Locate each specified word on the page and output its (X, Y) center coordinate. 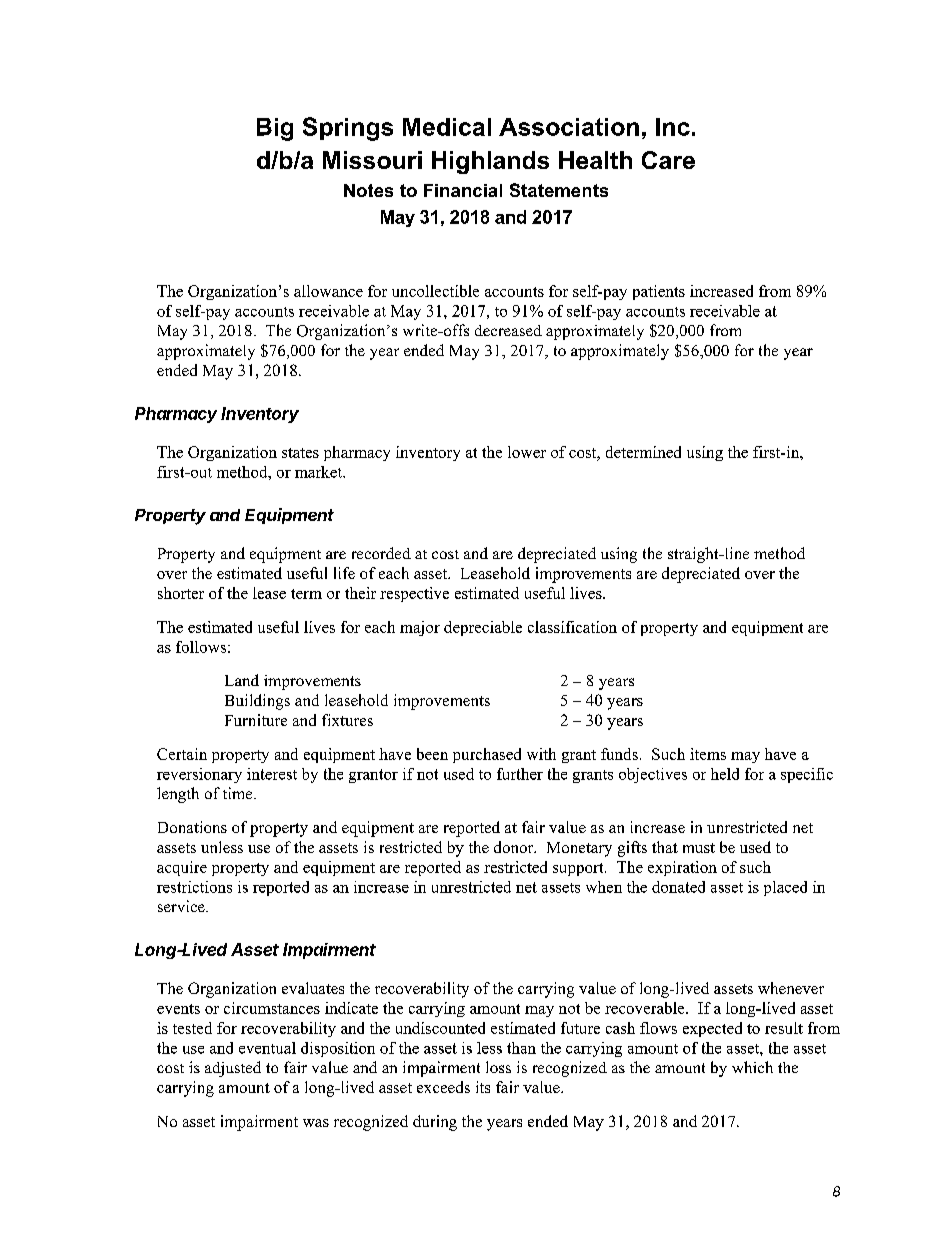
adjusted (233, 1069)
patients (659, 292)
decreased (508, 330)
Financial (463, 190)
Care (668, 160)
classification (572, 627)
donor (515, 847)
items (708, 754)
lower (527, 452)
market (319, 472)
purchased (487, 755)
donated (678, 887)
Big (275, 129)
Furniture (256, 720)
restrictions (194, 887)
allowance (328, 291)
